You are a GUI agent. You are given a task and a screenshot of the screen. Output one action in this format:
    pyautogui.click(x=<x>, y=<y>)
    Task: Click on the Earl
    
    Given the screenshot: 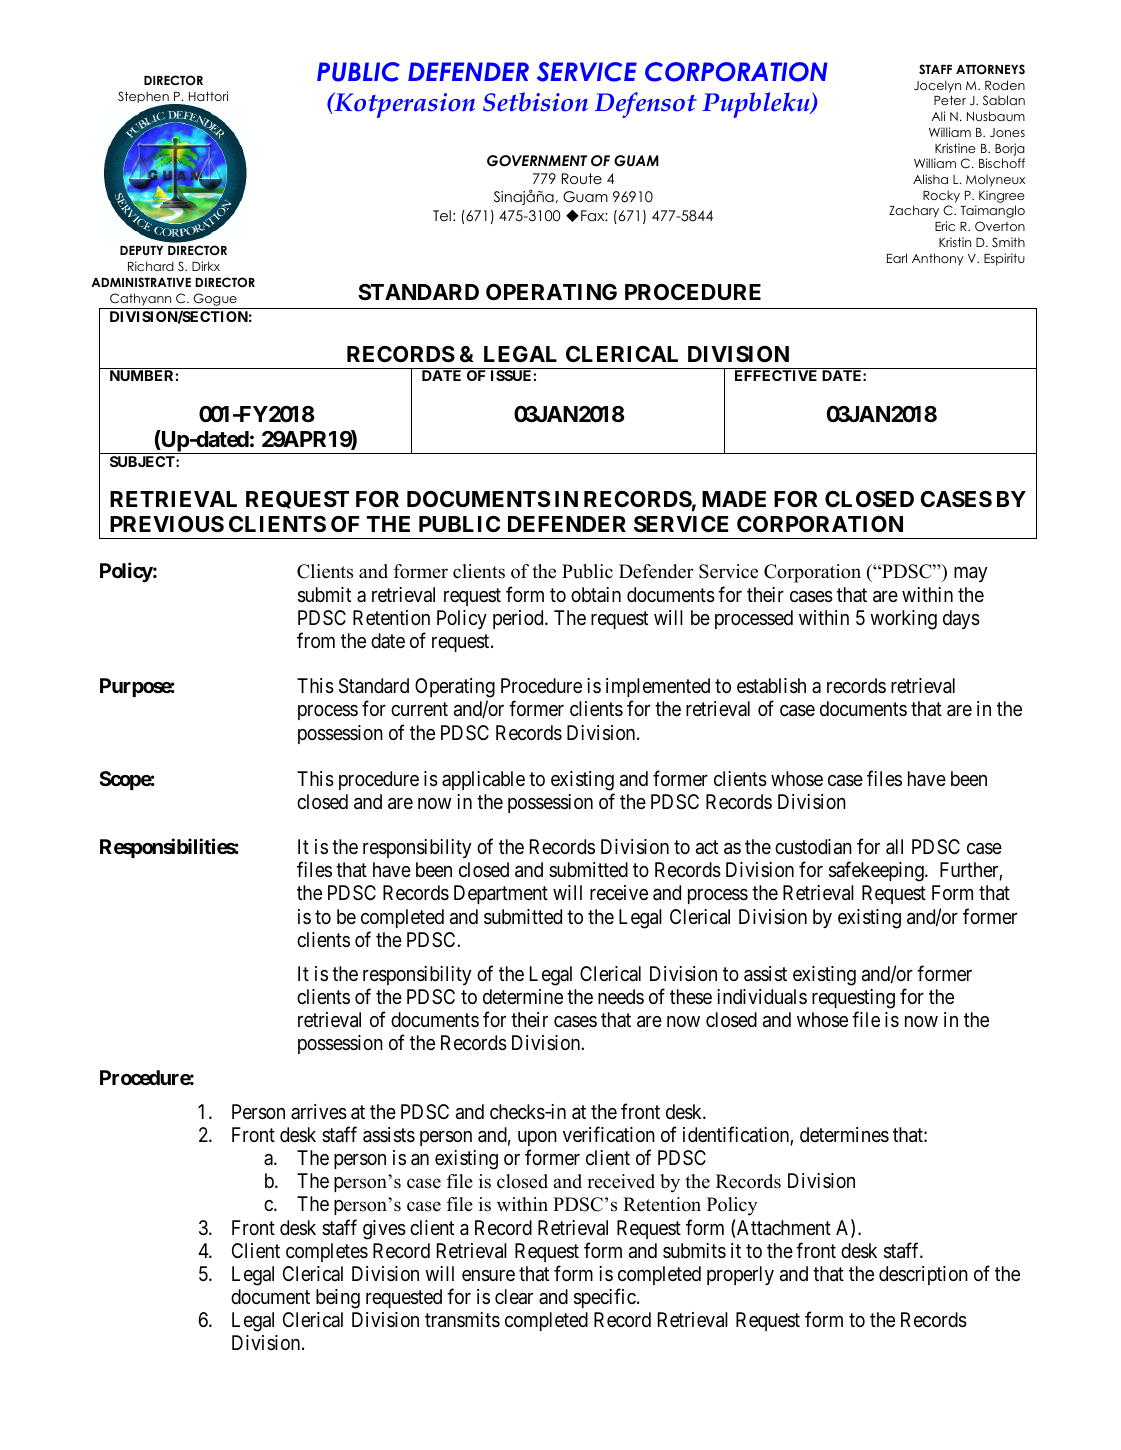 What is the action you would take?
    pyautogui.click(x=897, y=258)
